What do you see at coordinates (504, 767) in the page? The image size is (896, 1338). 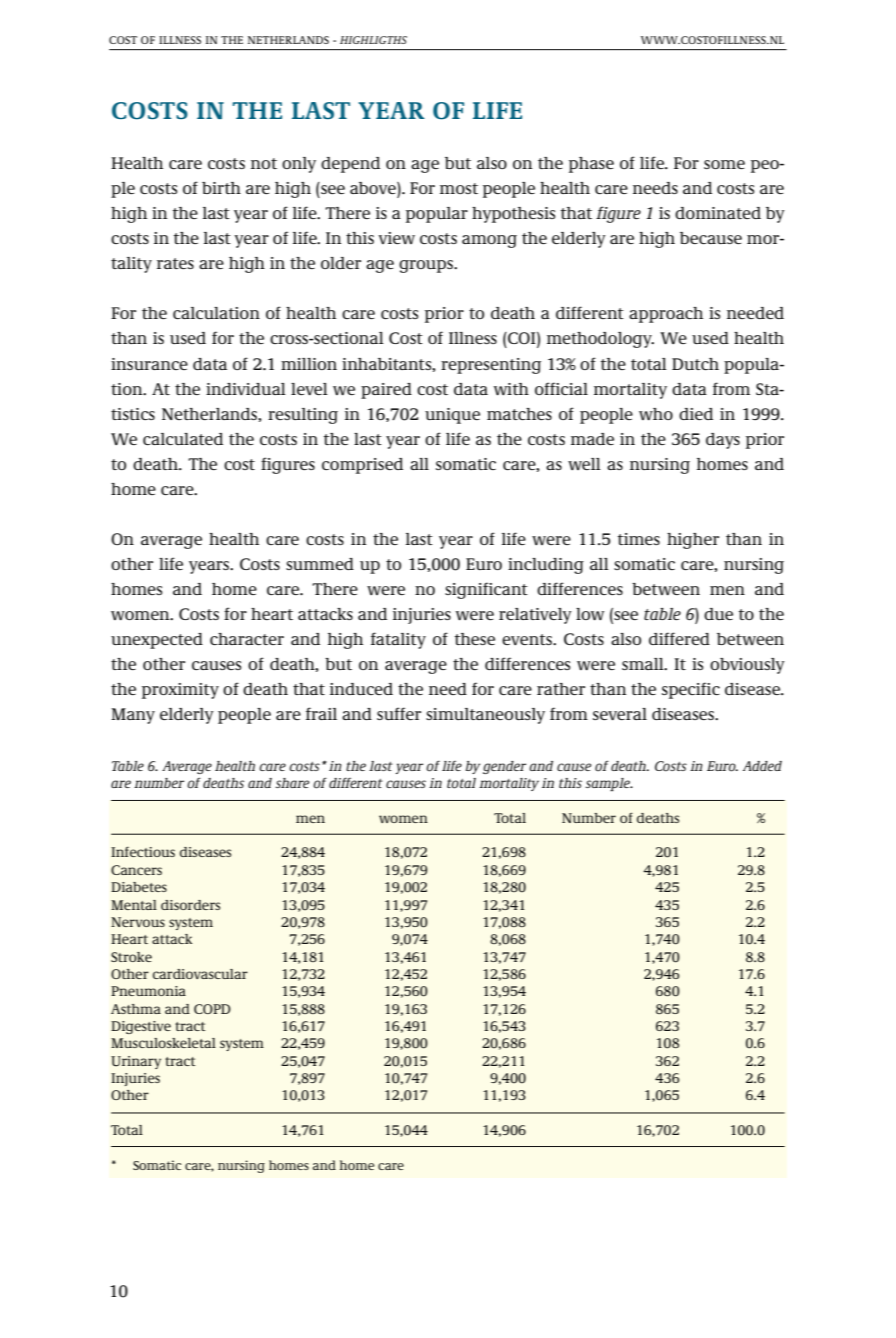 I see `gender` at bounding box center [504, 767].
